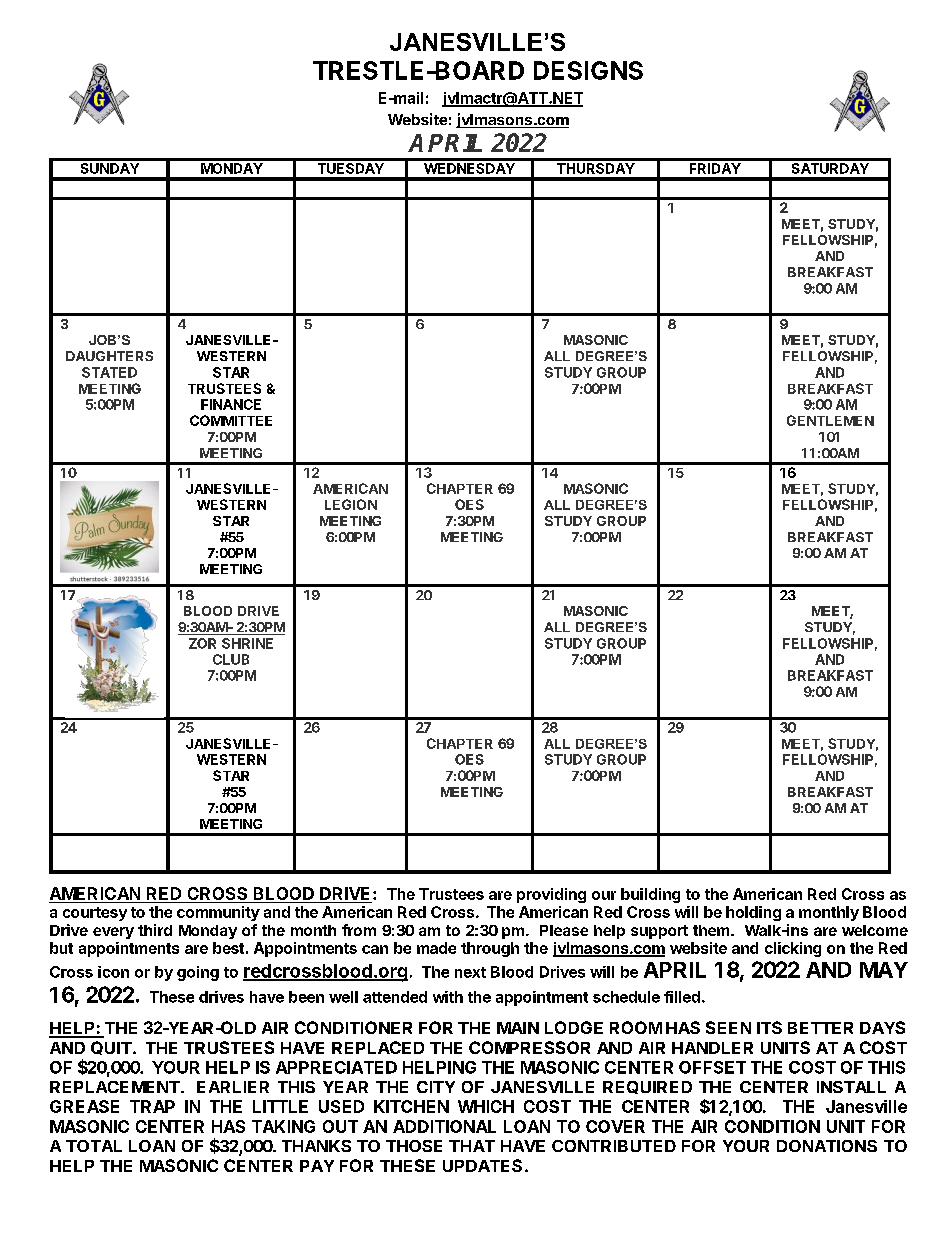 This document has width=952, height=1233. What do you see at coordinates (650, 895) in the document?
I see `building` at bounding box center [650, 895].
